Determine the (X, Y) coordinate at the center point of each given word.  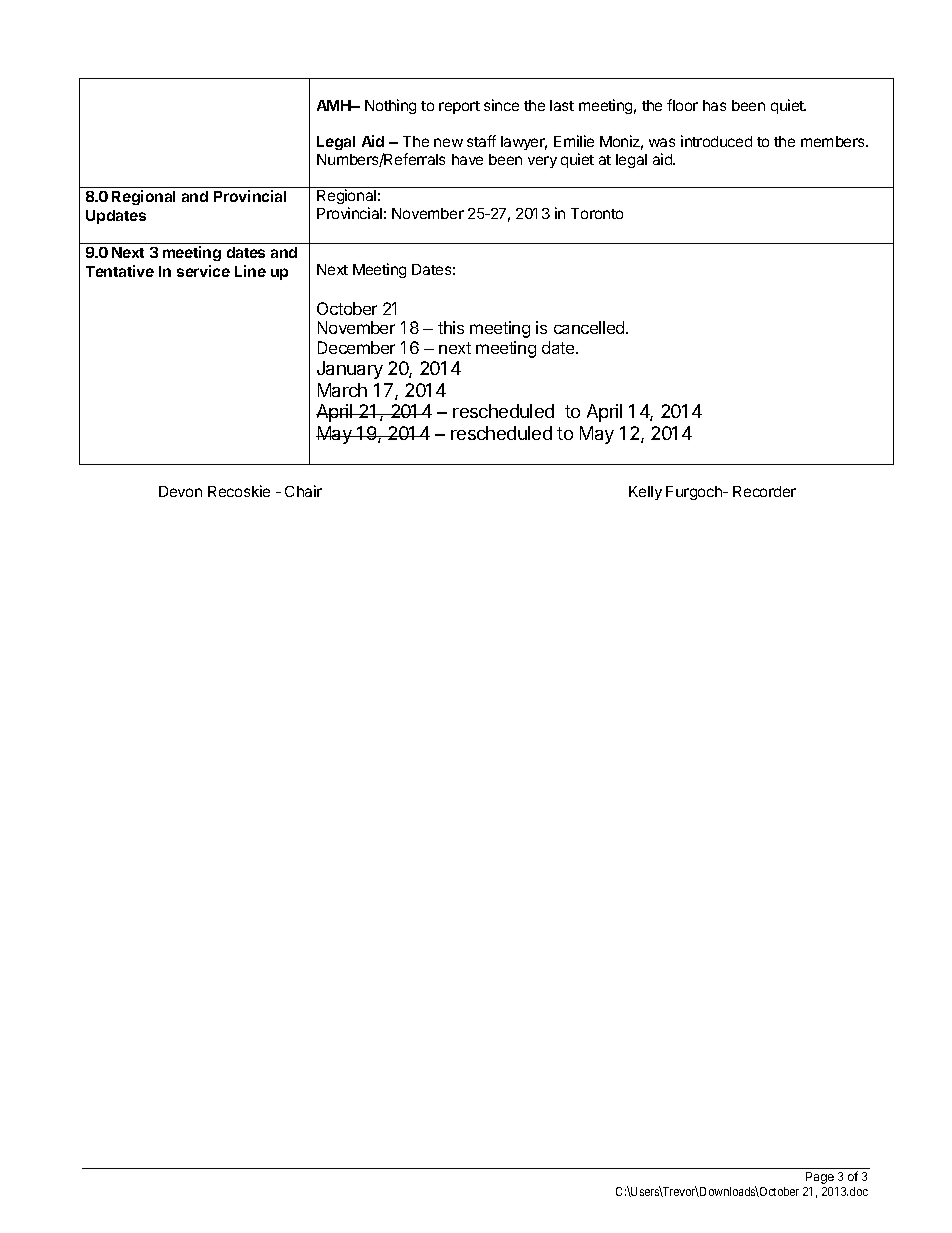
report (459, 107)
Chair (303, 491)
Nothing (390, 106)
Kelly (645, 493)
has (714, 105)
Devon (180, 491)
